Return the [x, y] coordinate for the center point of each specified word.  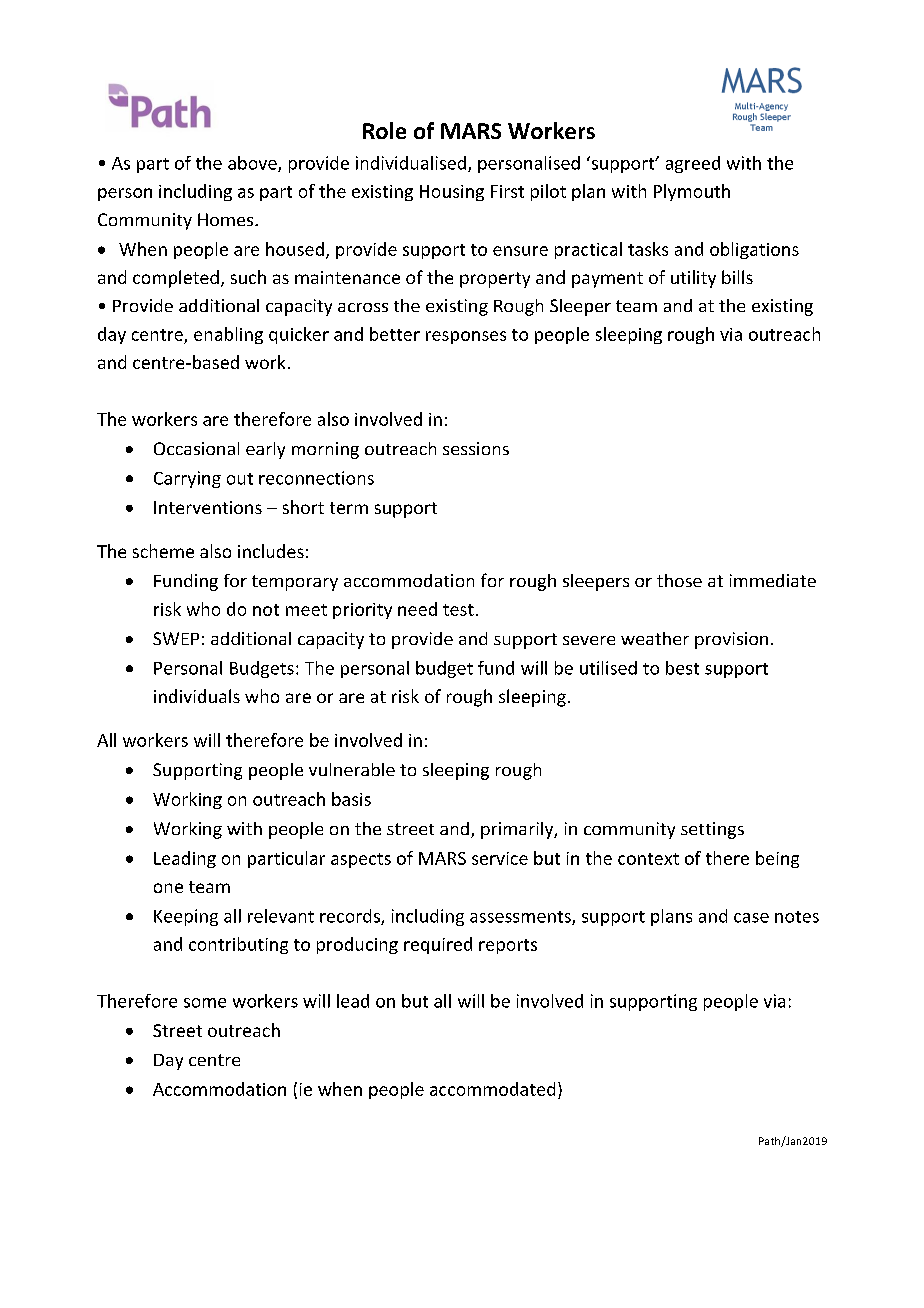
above [253, 164]
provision [731, 640]
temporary [295, 583]
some [205, 1003]
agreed [693, 164]
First [507, 191]
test [458, 610]
